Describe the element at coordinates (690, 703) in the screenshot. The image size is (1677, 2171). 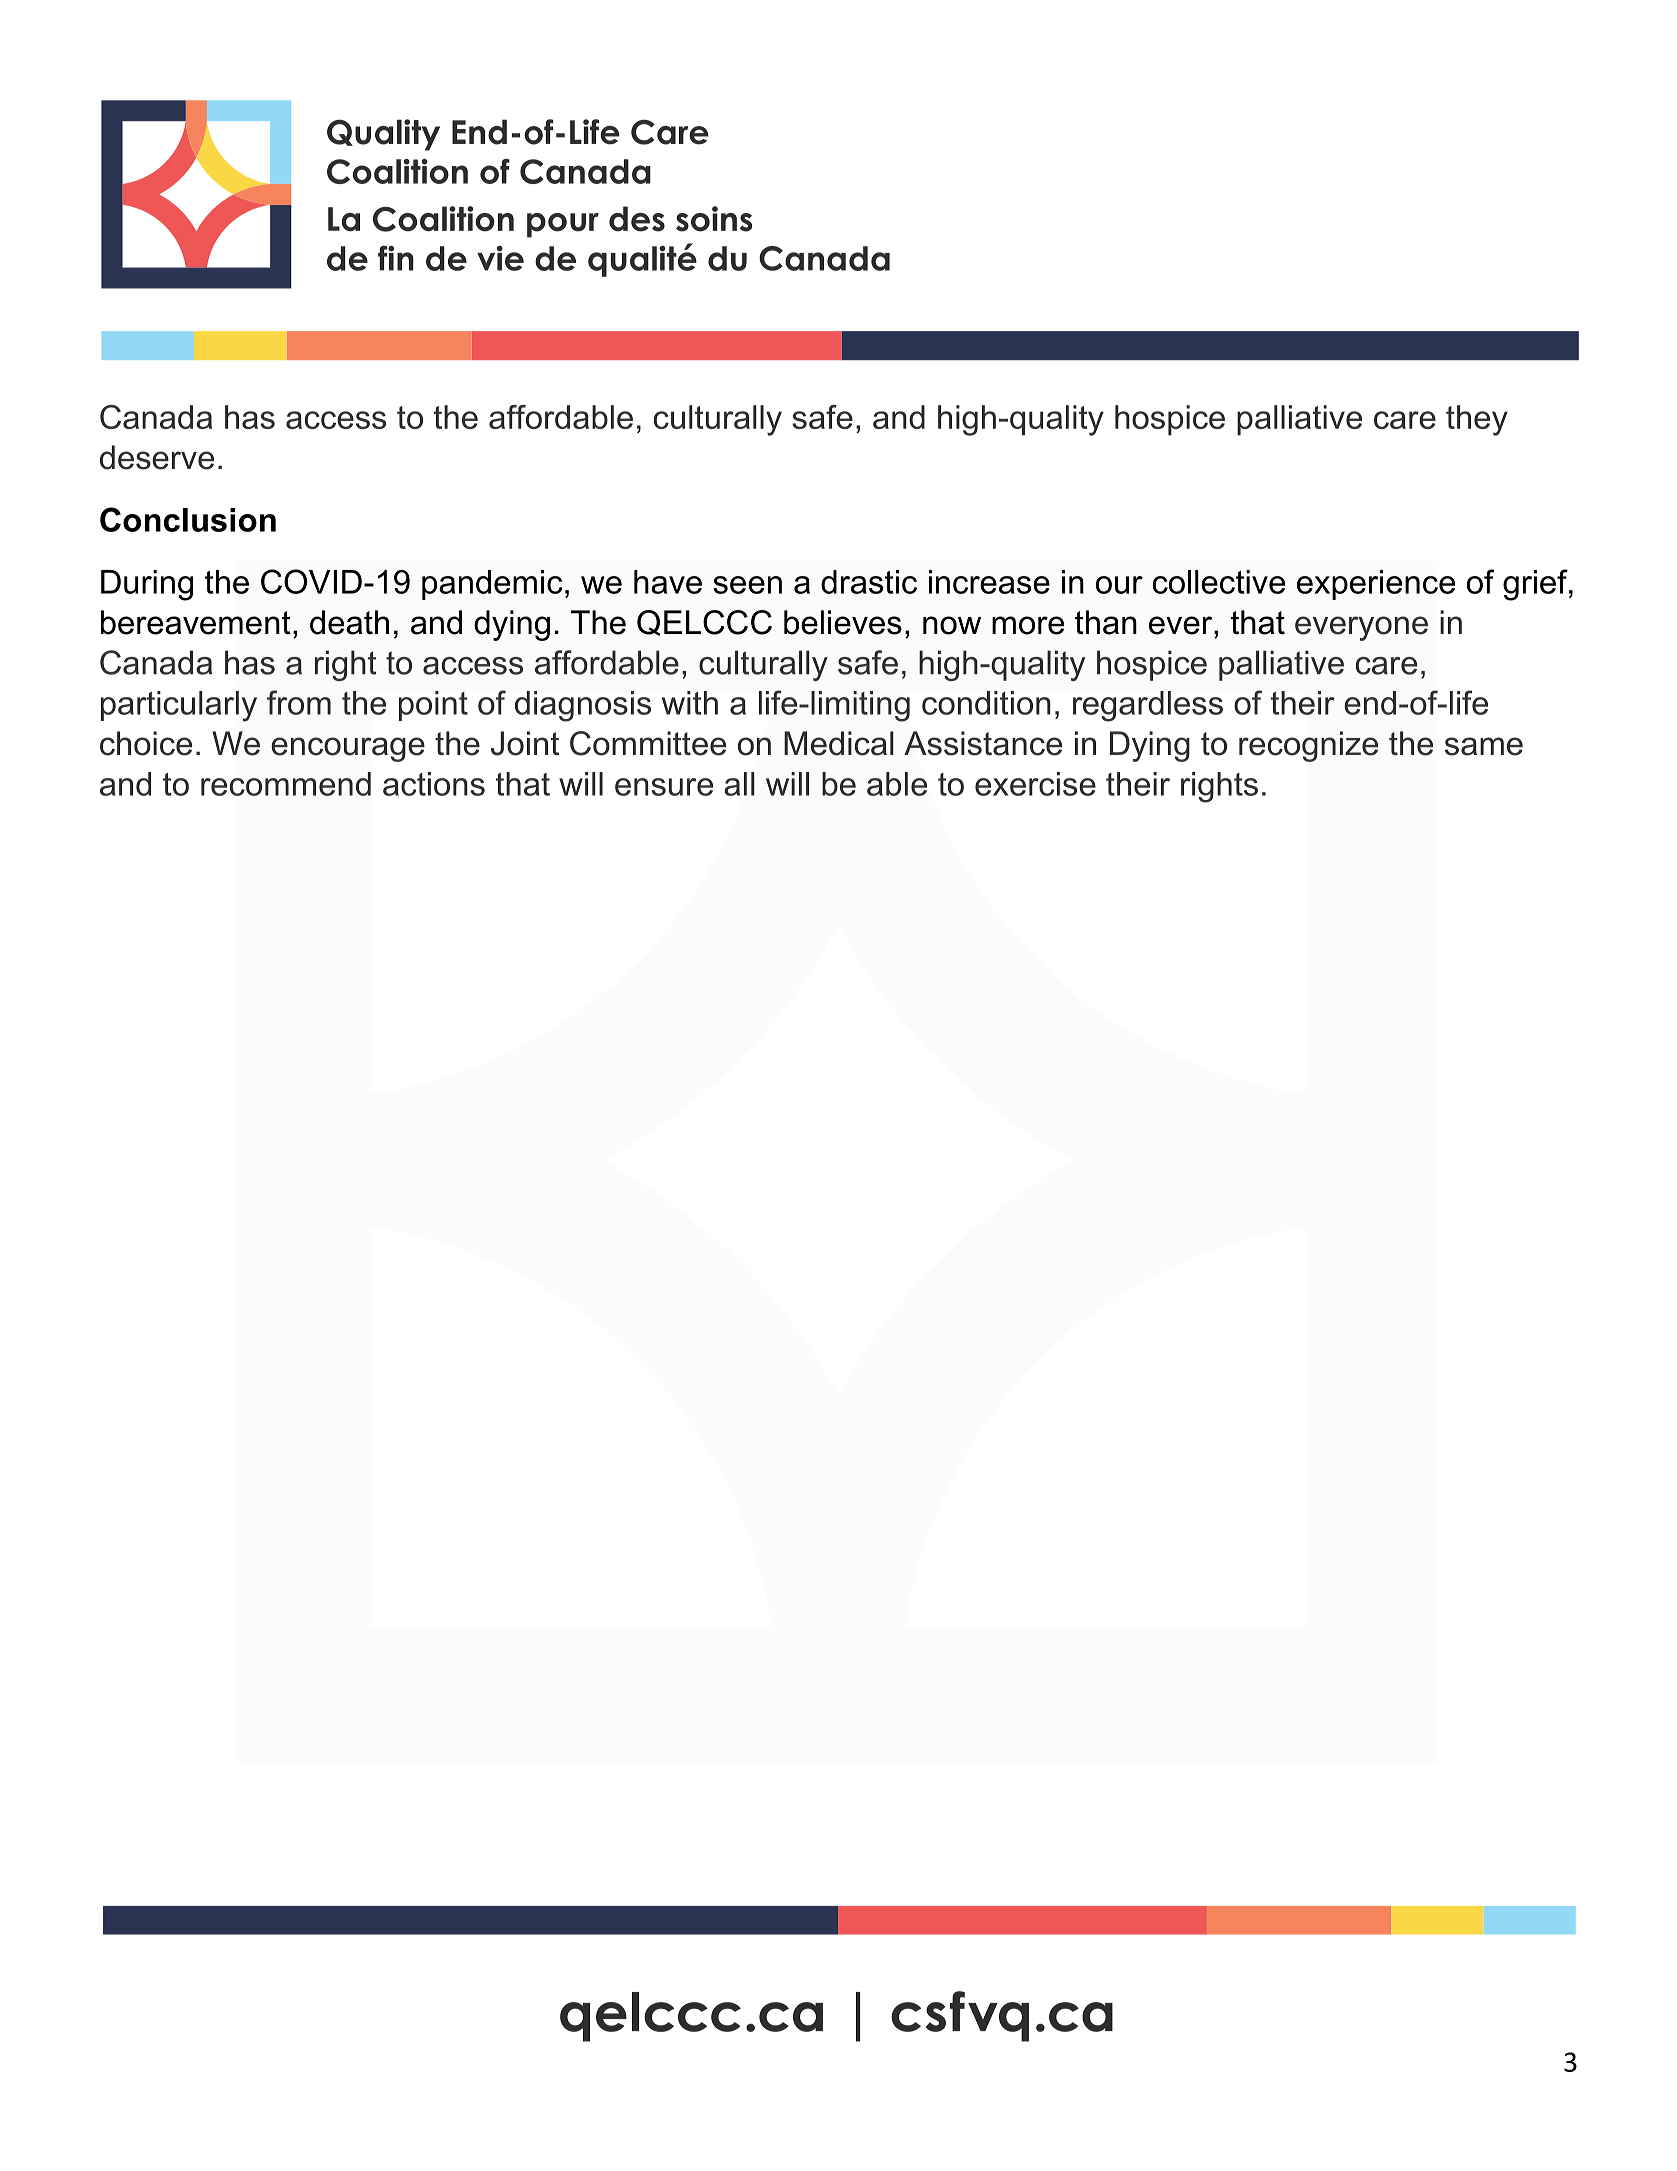
I see `with` at that location.
